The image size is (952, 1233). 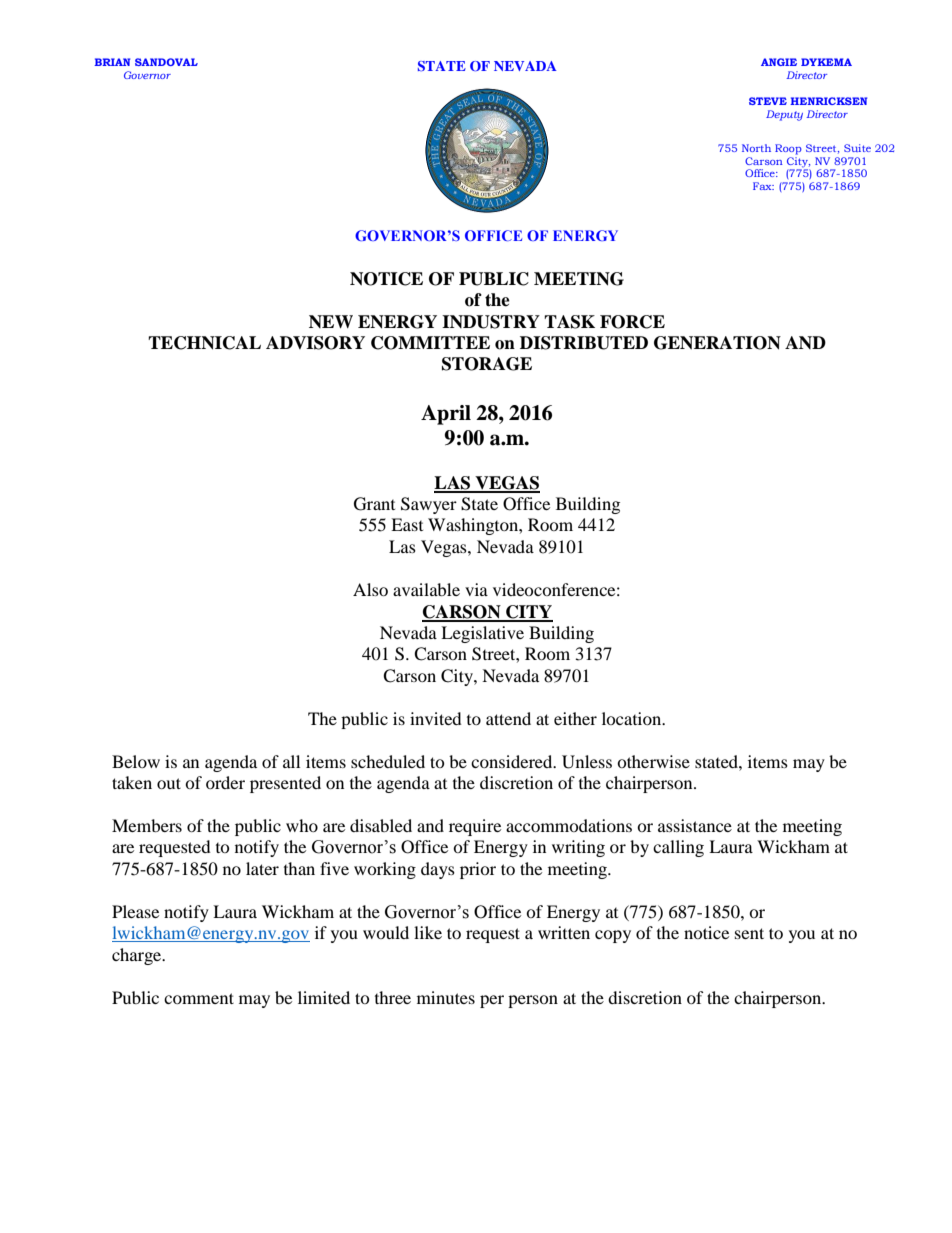 I want to click on order, so click(x=225, y=782).
